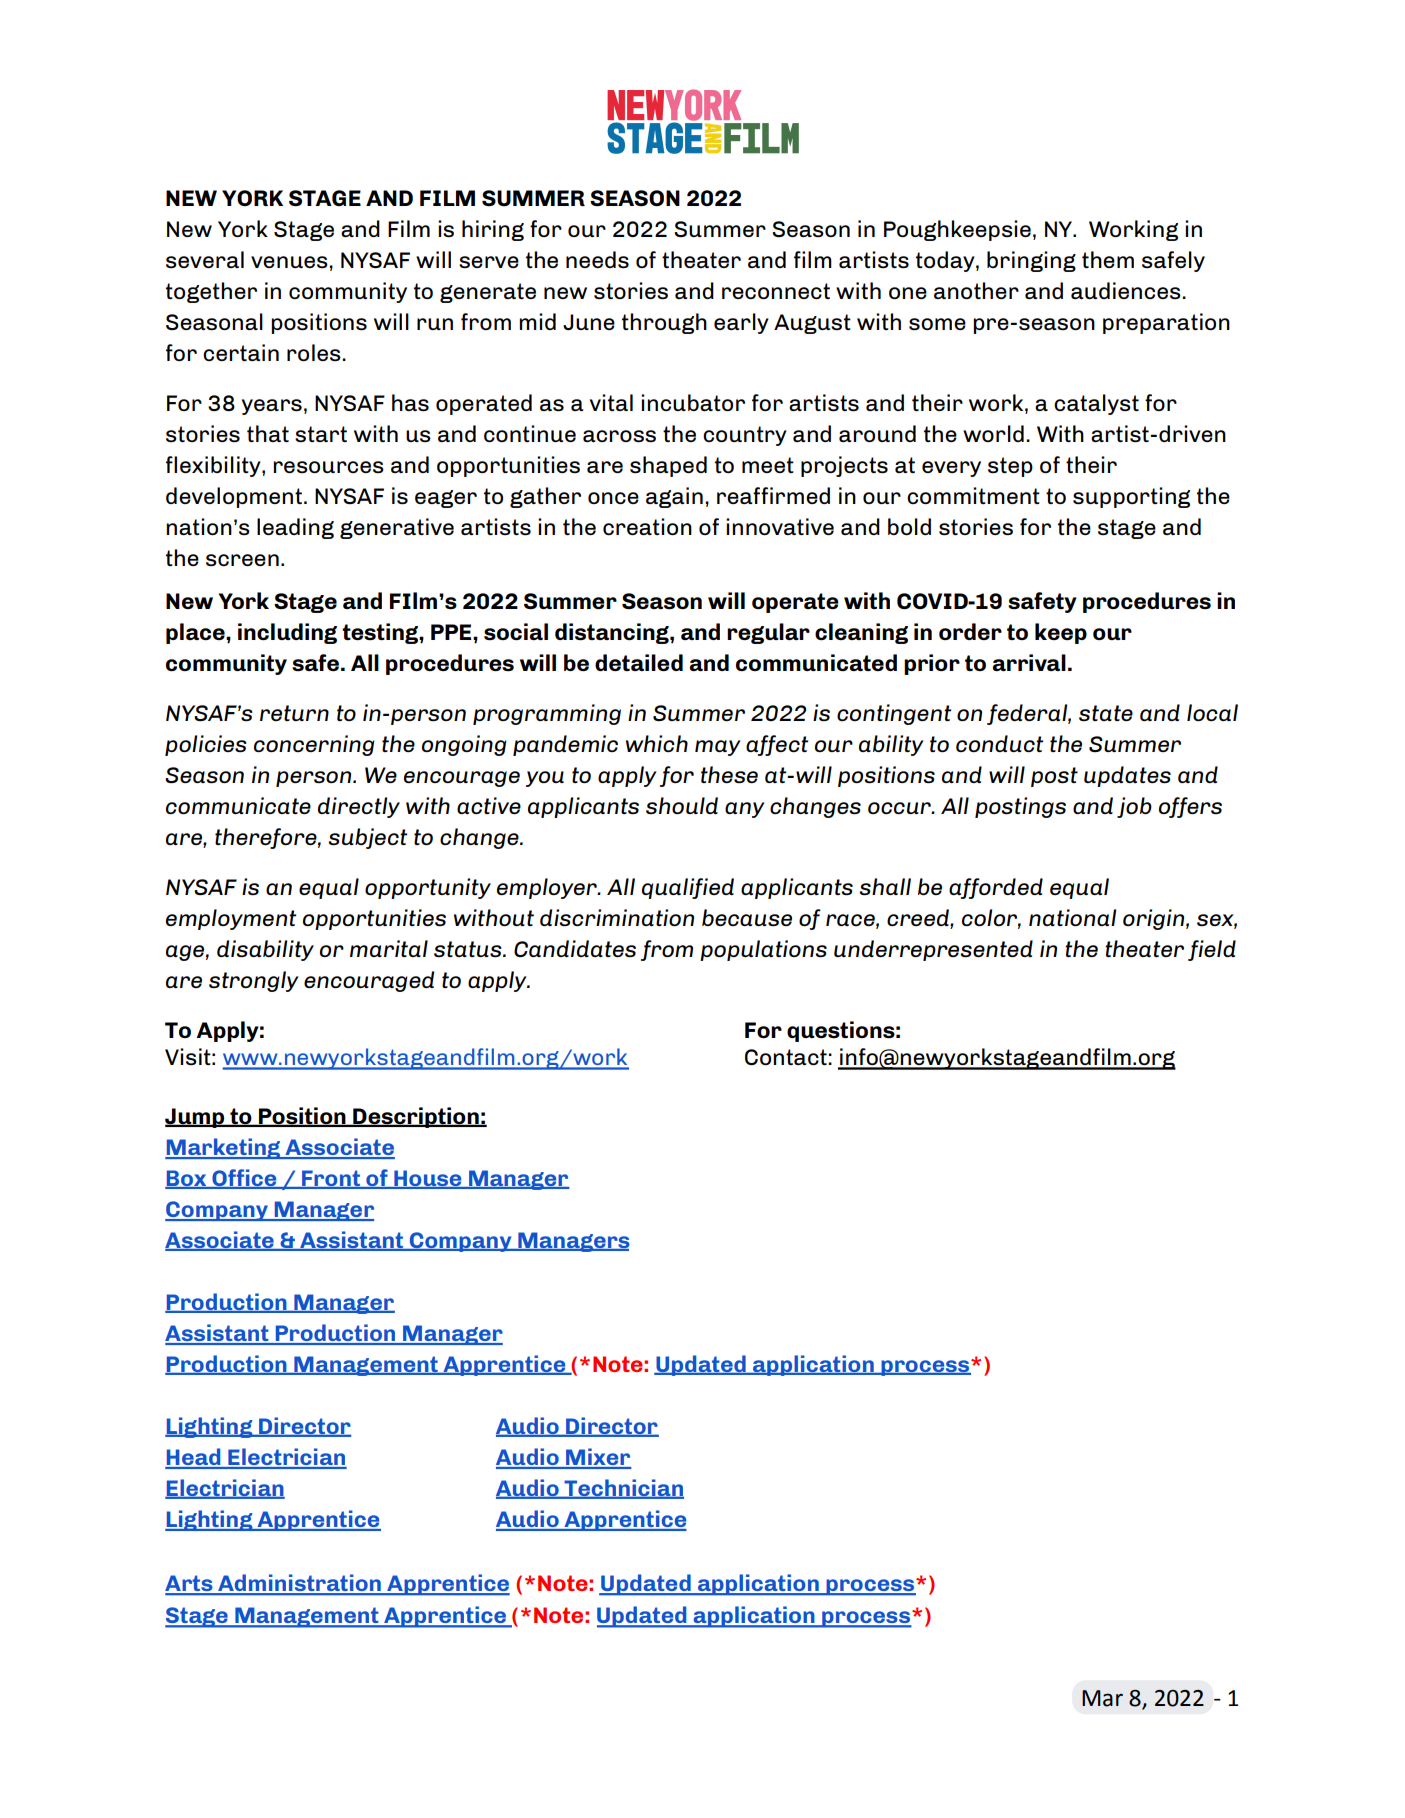 The width and height of the screenshot is (1405, 1818). I want to click on them, so click(1108, 259).
